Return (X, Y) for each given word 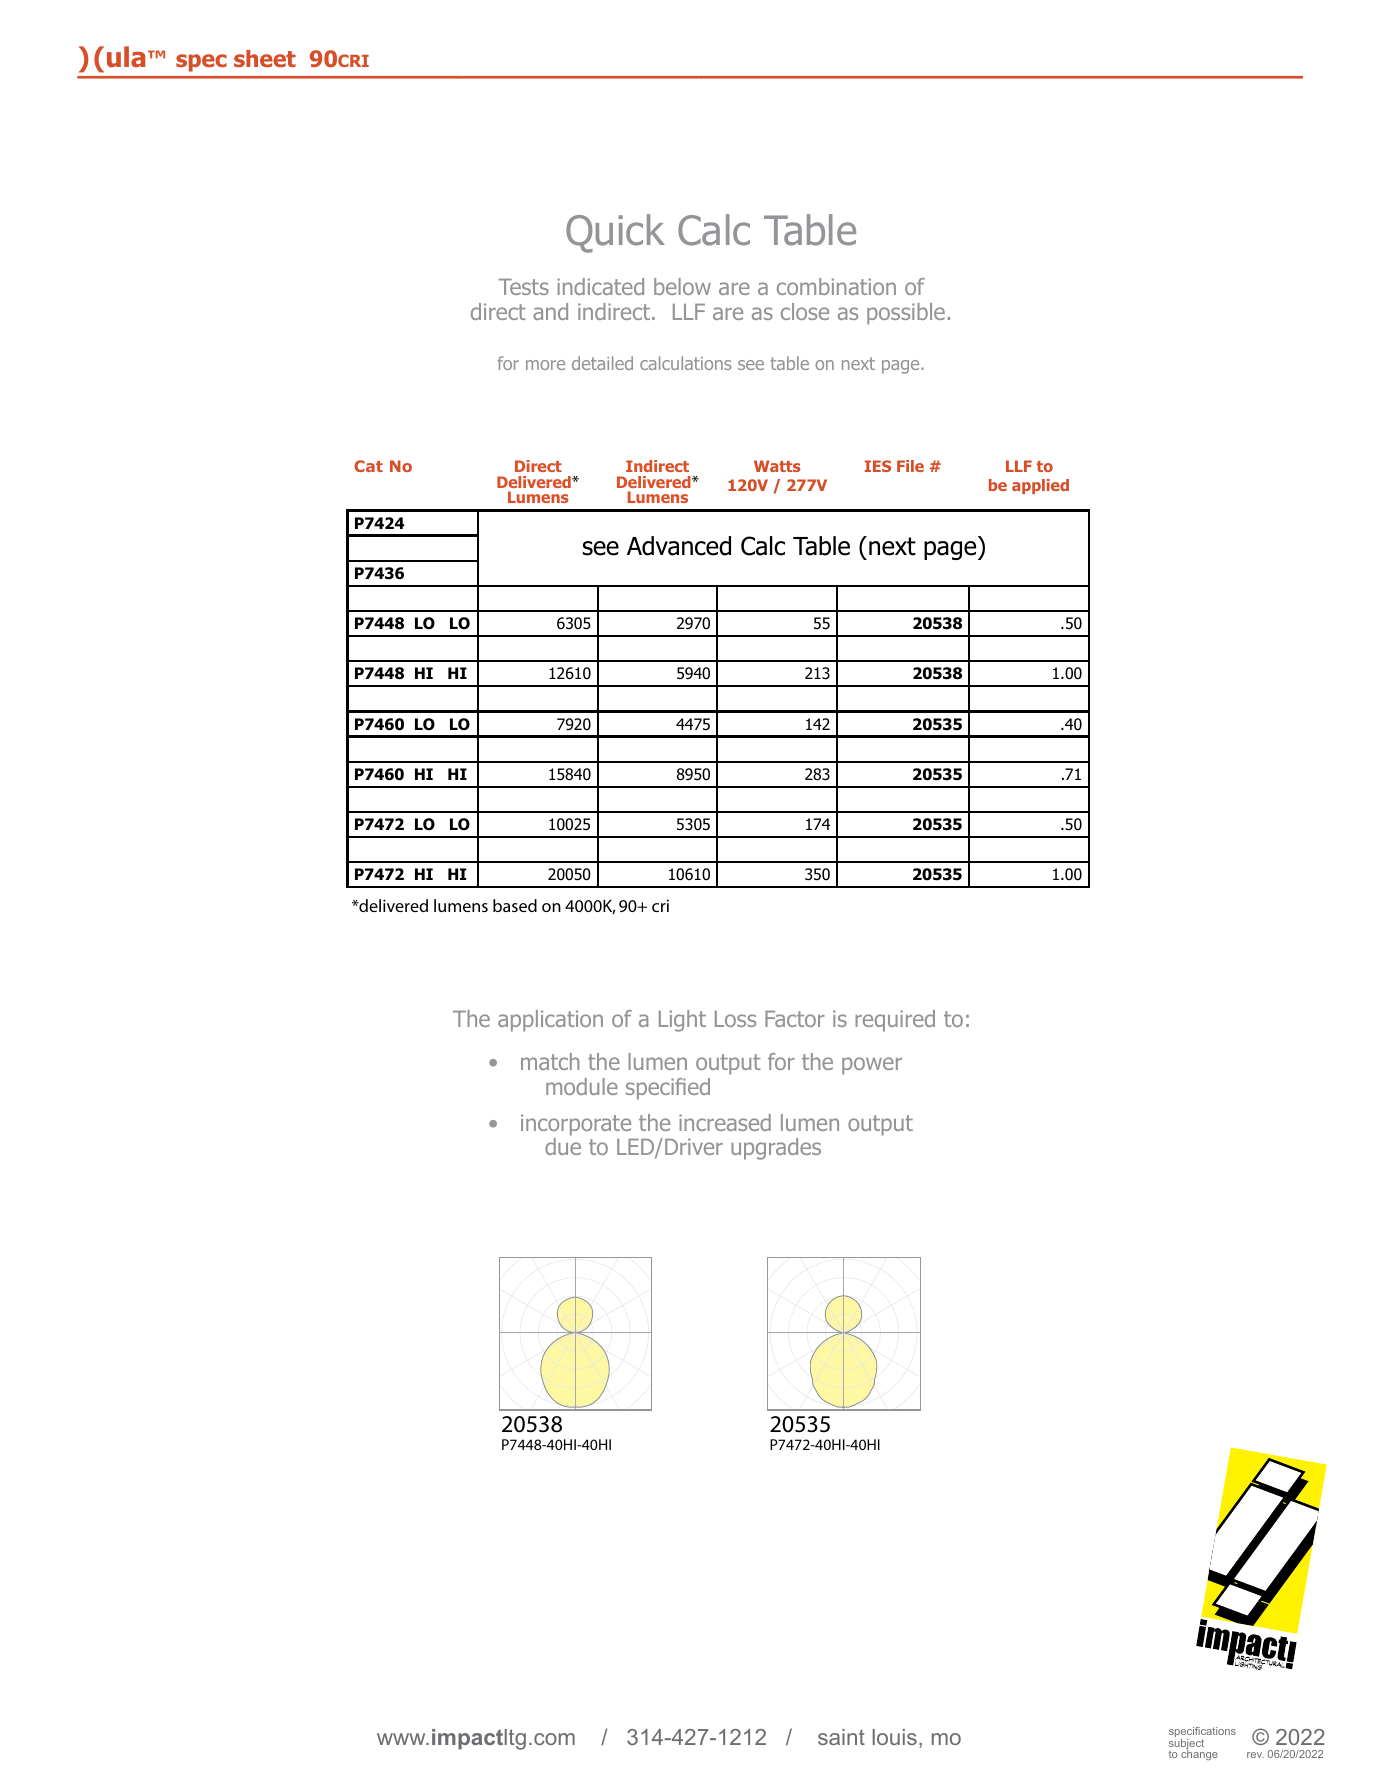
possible (906, 314)
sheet (265, 59)
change (1199, 1754)
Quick (615, 233)
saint (841, 1737)
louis (895, 1737)
